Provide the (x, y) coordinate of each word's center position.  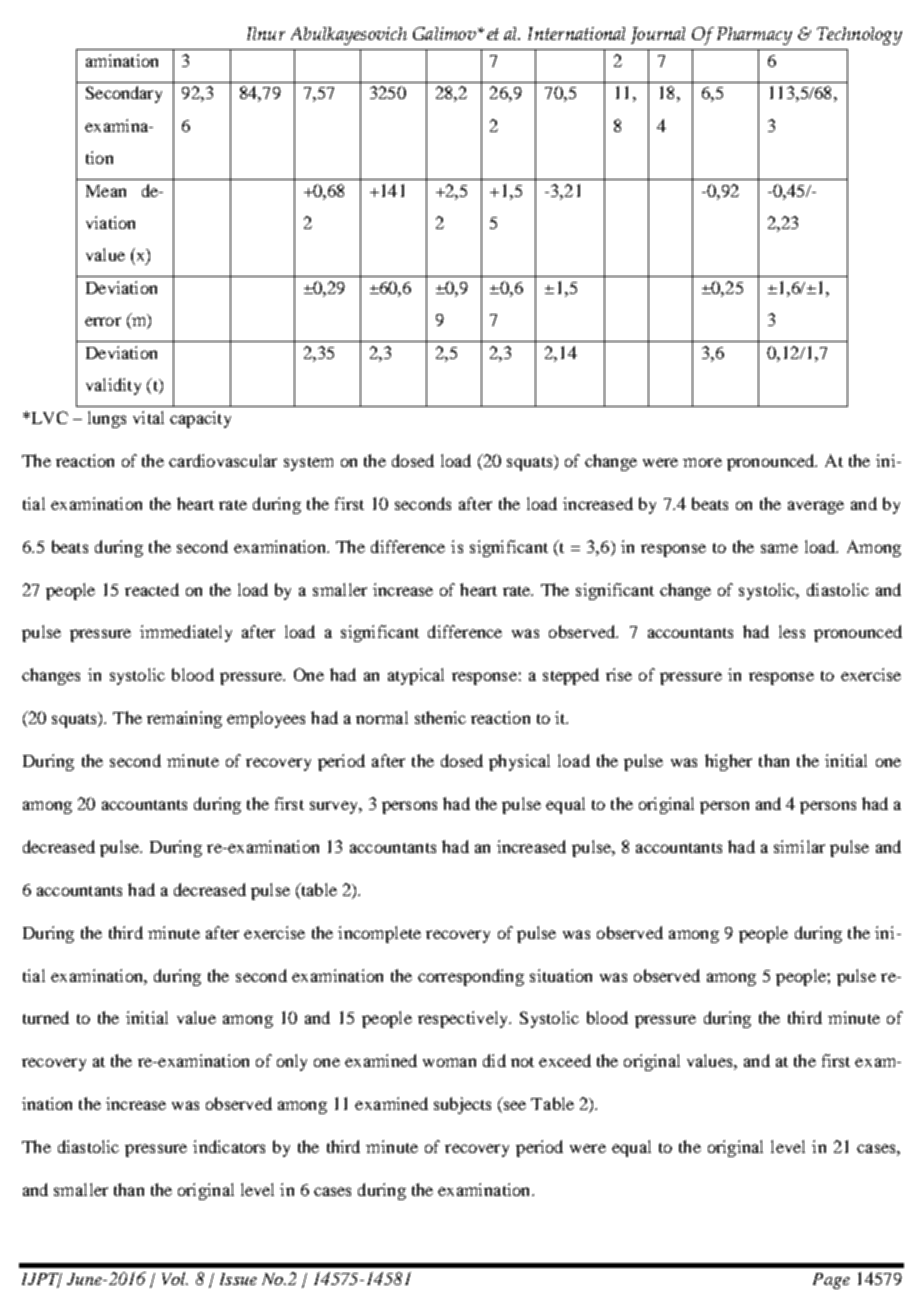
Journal (658, 35)
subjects (462, 1105)
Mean (106, 191)
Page (831, 1281)
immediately (186, 633)
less (792, 631)
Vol (175, 1278)
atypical (416, 676)
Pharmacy (754, 36)
